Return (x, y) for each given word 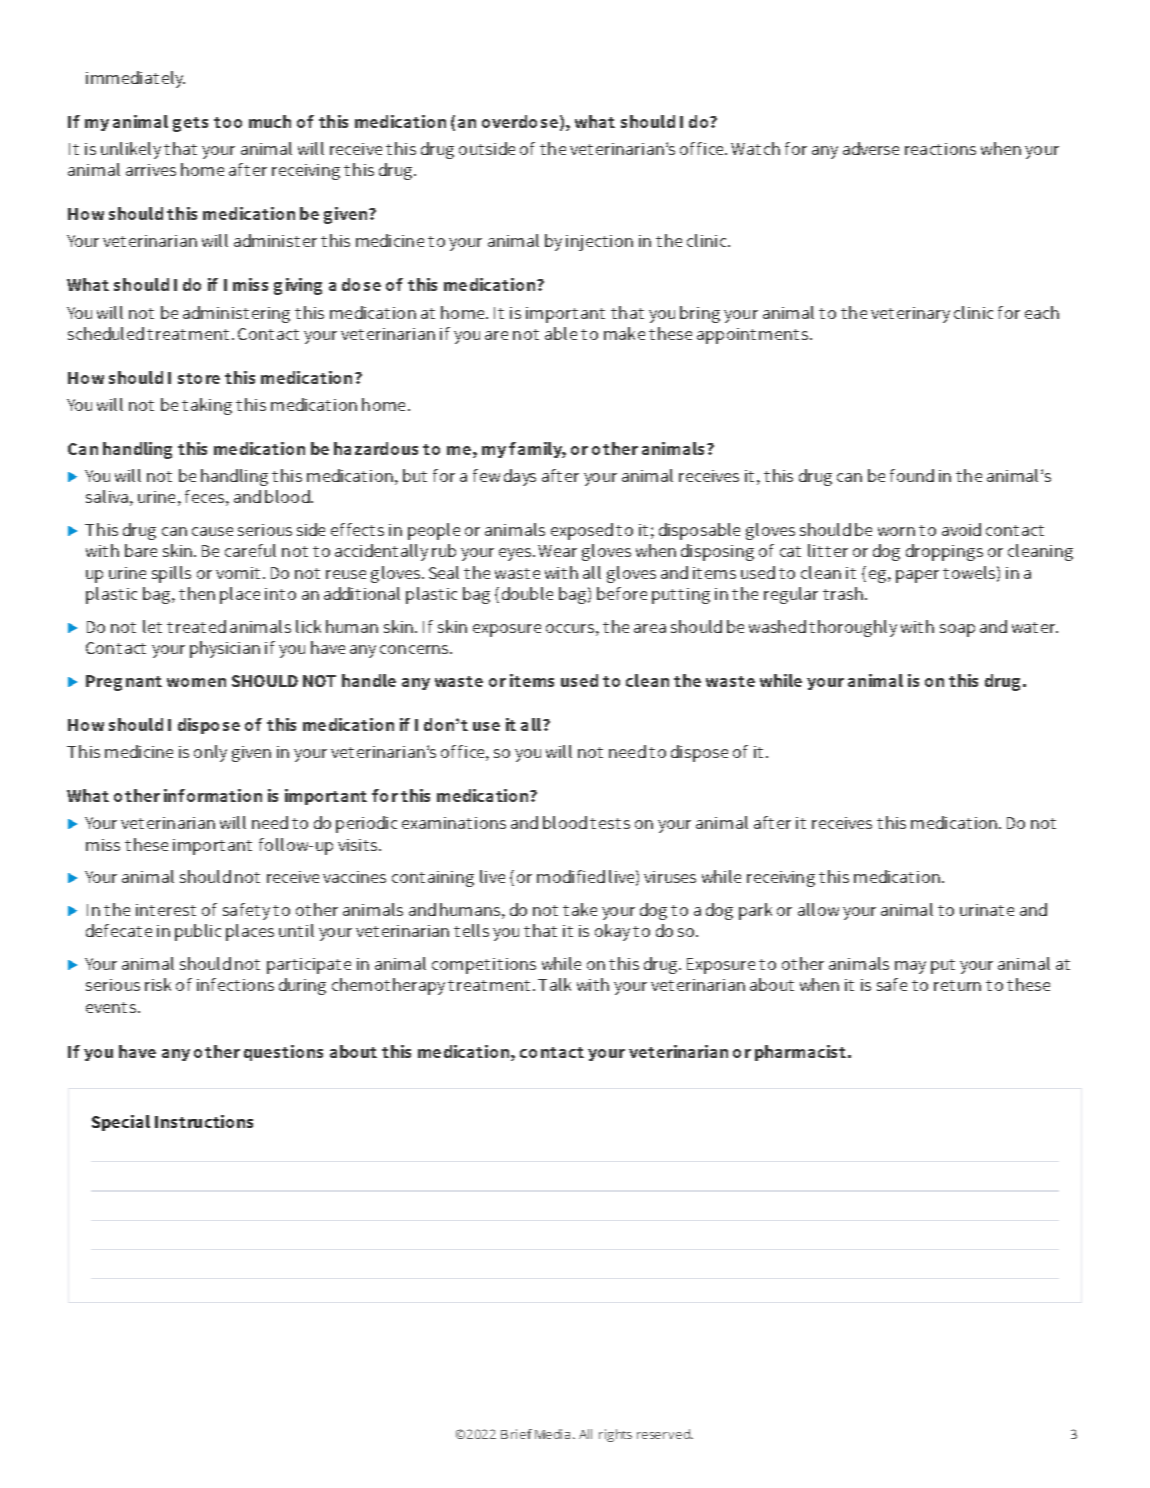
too (228, 122)
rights (615, 1435)
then (197, 593)
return (957, 985)
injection (599, 243)
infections (235, 984)
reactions (940, 149)
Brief (516, 1434)
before (622, 593)
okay (612, 932)
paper (917, 576)
